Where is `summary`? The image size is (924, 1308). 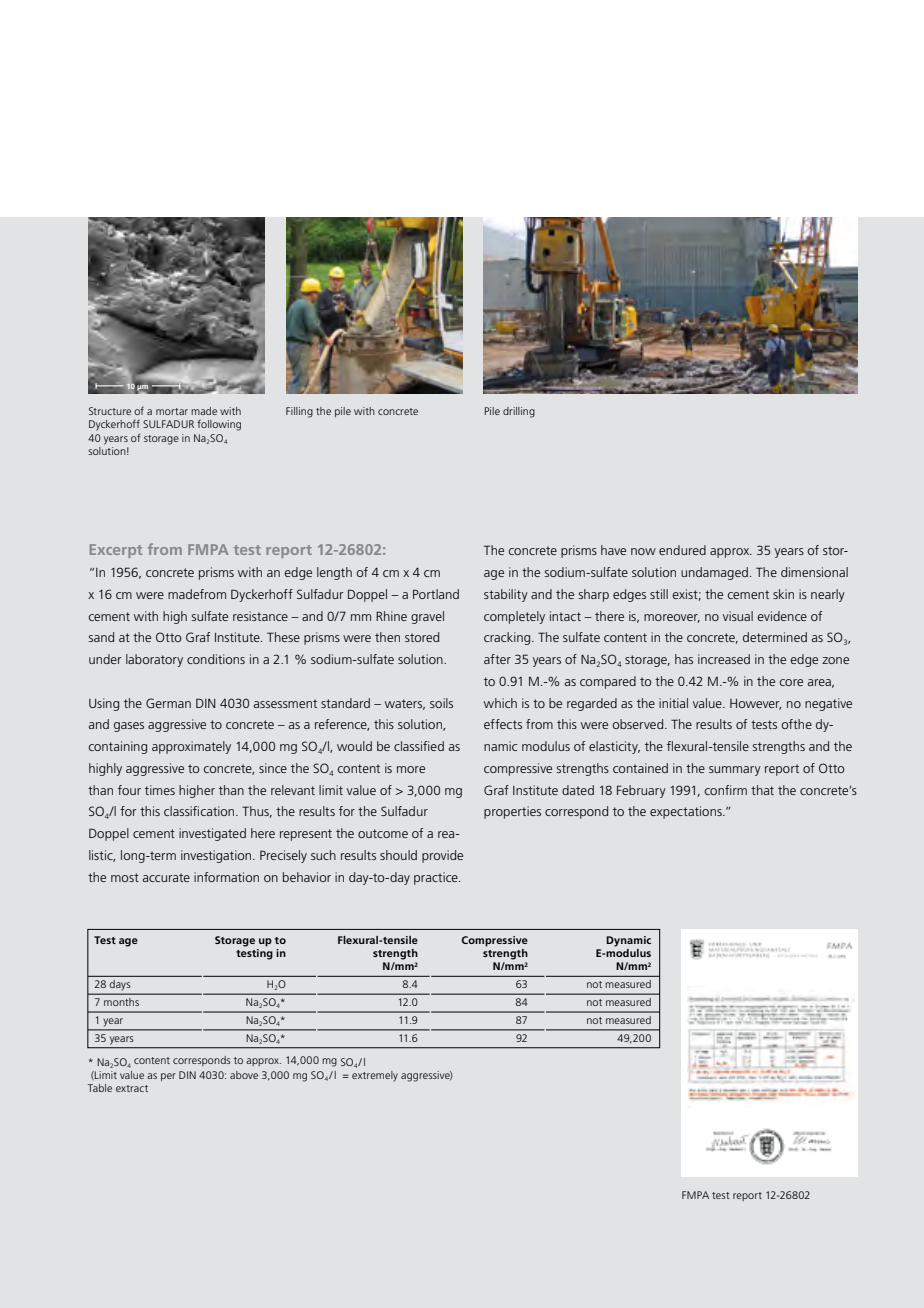 summary is located at coordinates (735, 771).
